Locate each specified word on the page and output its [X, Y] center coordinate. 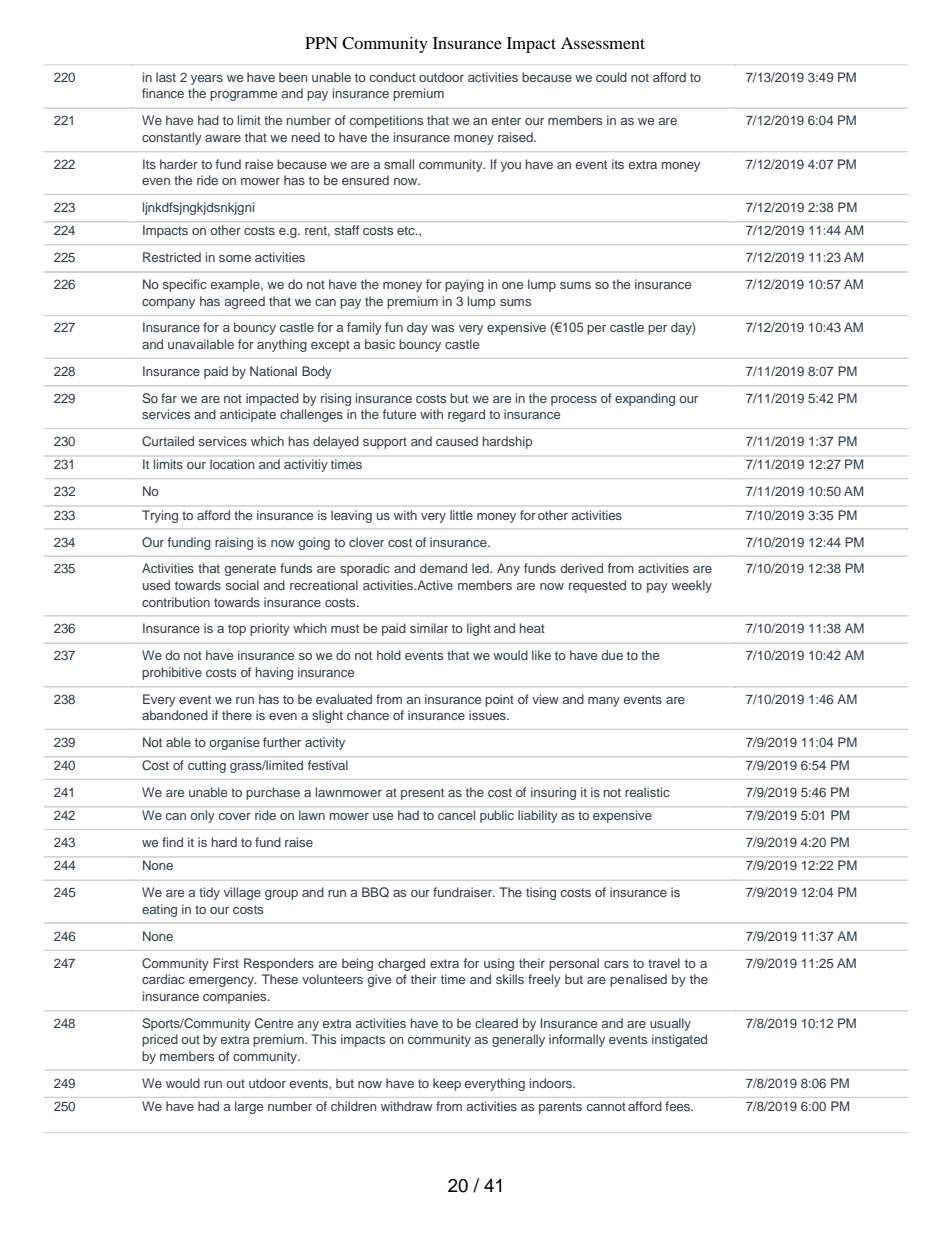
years [207, 80]
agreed [245, 302]
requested [597, 586]
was [442, 328]
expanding [645, 399]
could [611, 77]
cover [235, 816]
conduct [393, 77]
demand [443, 568]
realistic [647, 792]
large [249, 1107]
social [242, 585]
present [422, 794]
